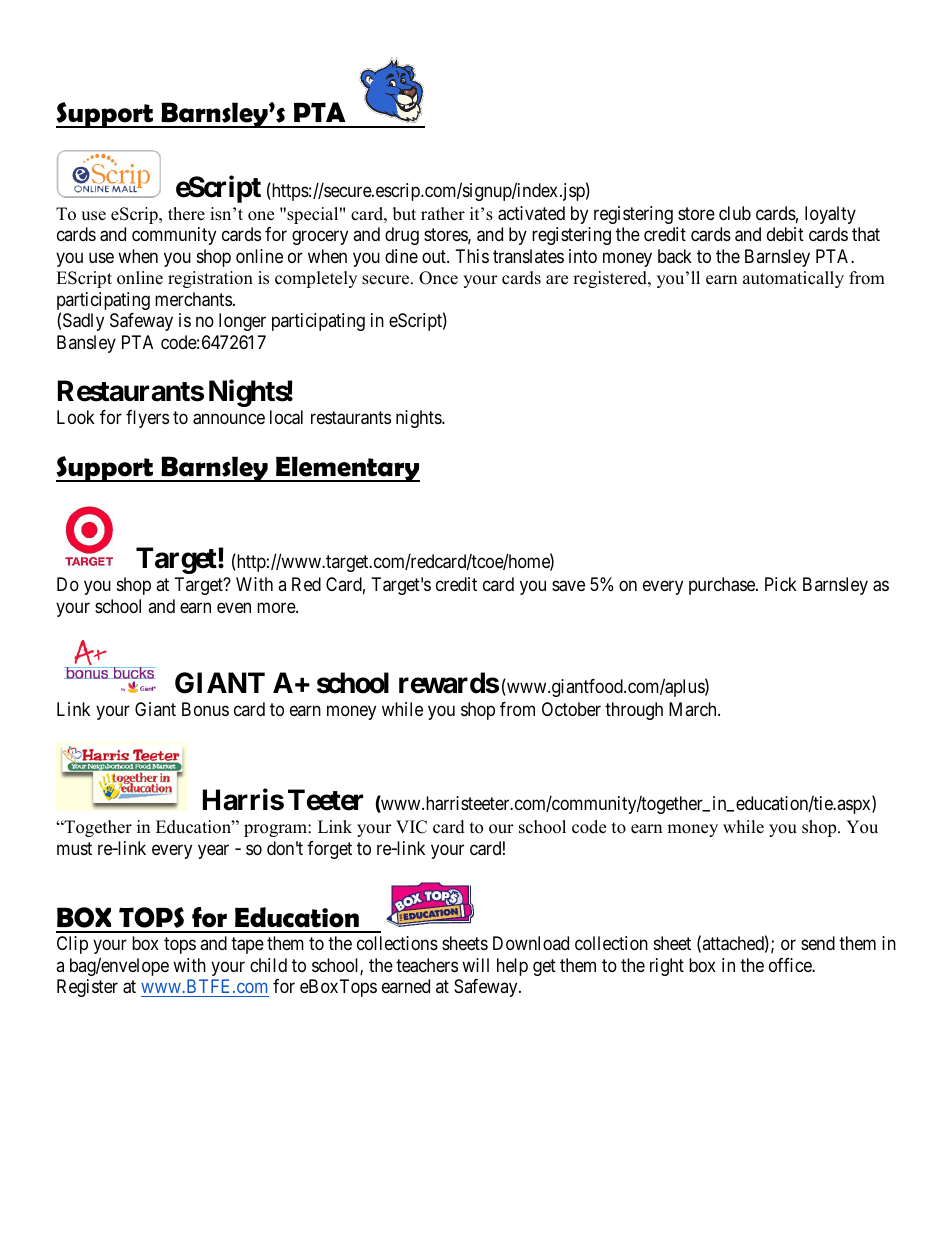 The width and height of the page is (952, 1233). What do you see at coordinates (694, 709) in the page?
I see `March` at bounding box center [694, 709].
